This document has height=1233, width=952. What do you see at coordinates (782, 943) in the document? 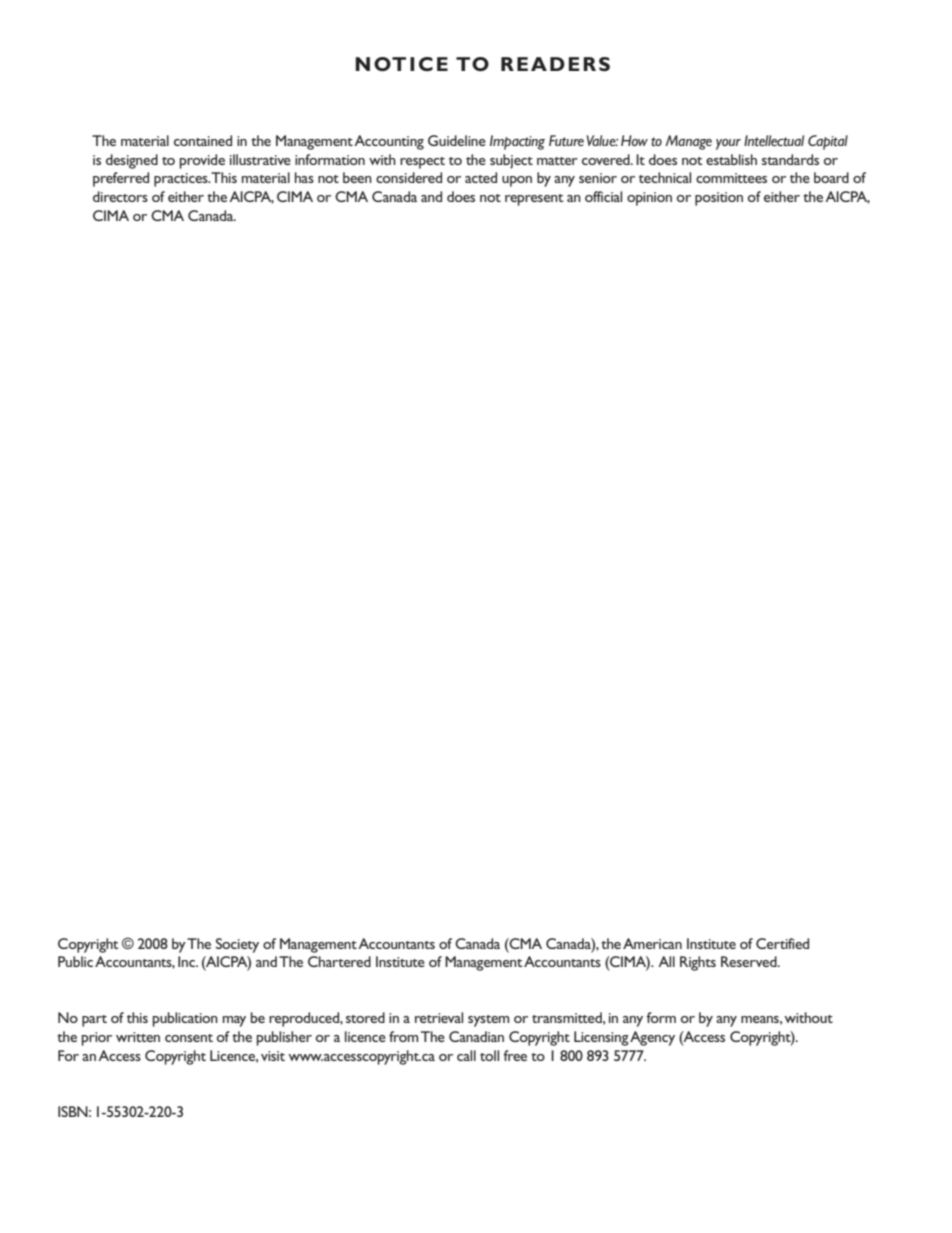
I see `Certified` at bounding box center [782, 943].
